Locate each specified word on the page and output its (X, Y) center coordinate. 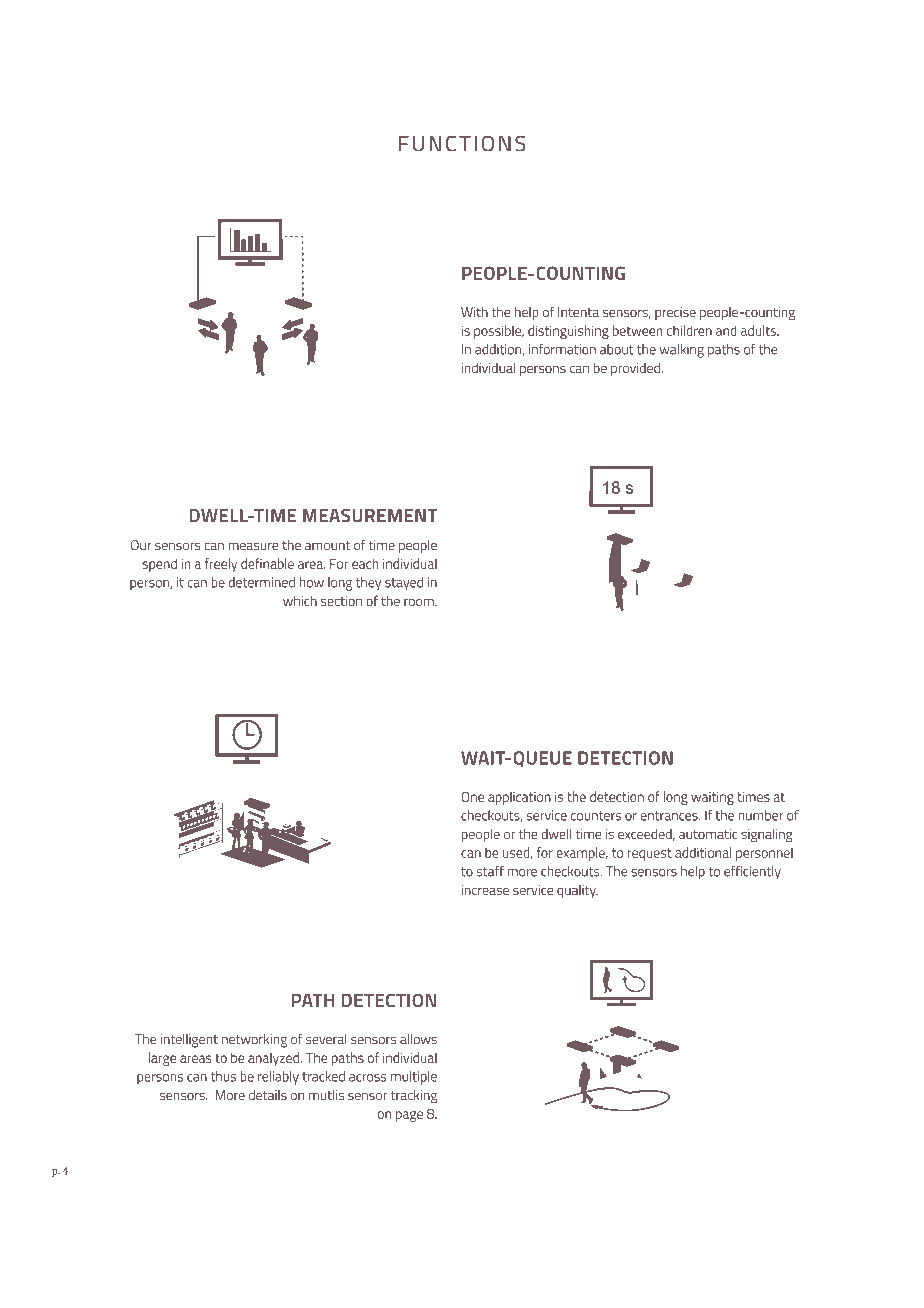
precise (675, 313)
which (300, 601)
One (472, 796)
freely (221, 565)
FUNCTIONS (462, 144)
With (474, 312)
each (365, 563)
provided (635, 369)
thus (223, 1076)
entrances (670, 816)
